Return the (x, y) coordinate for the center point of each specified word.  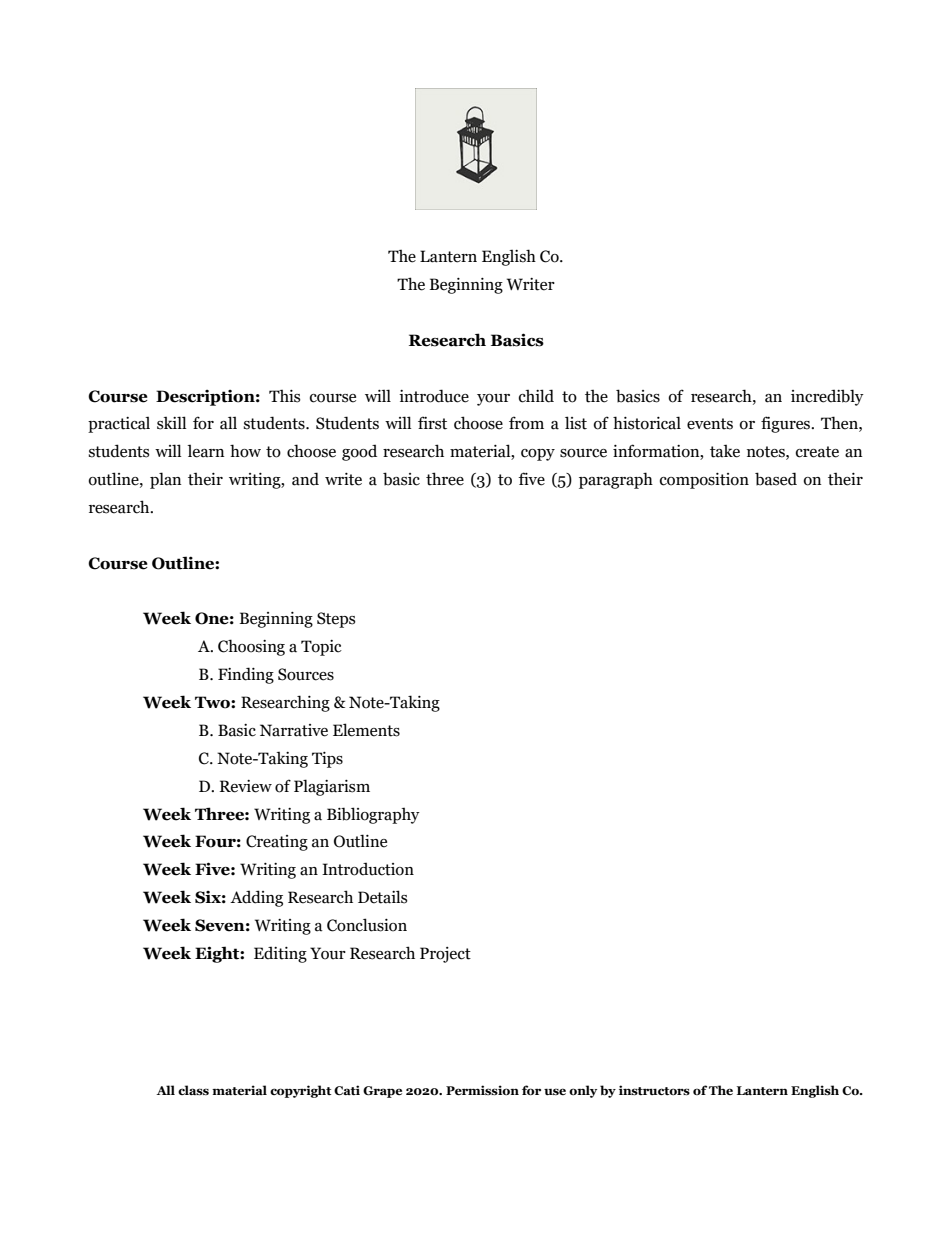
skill (172, 423)
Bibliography (373, 815)
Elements (366, 730)
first (432, 423)
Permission (482, 1090)
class (193, 1090)
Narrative (294, 730)
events (710, 424)
